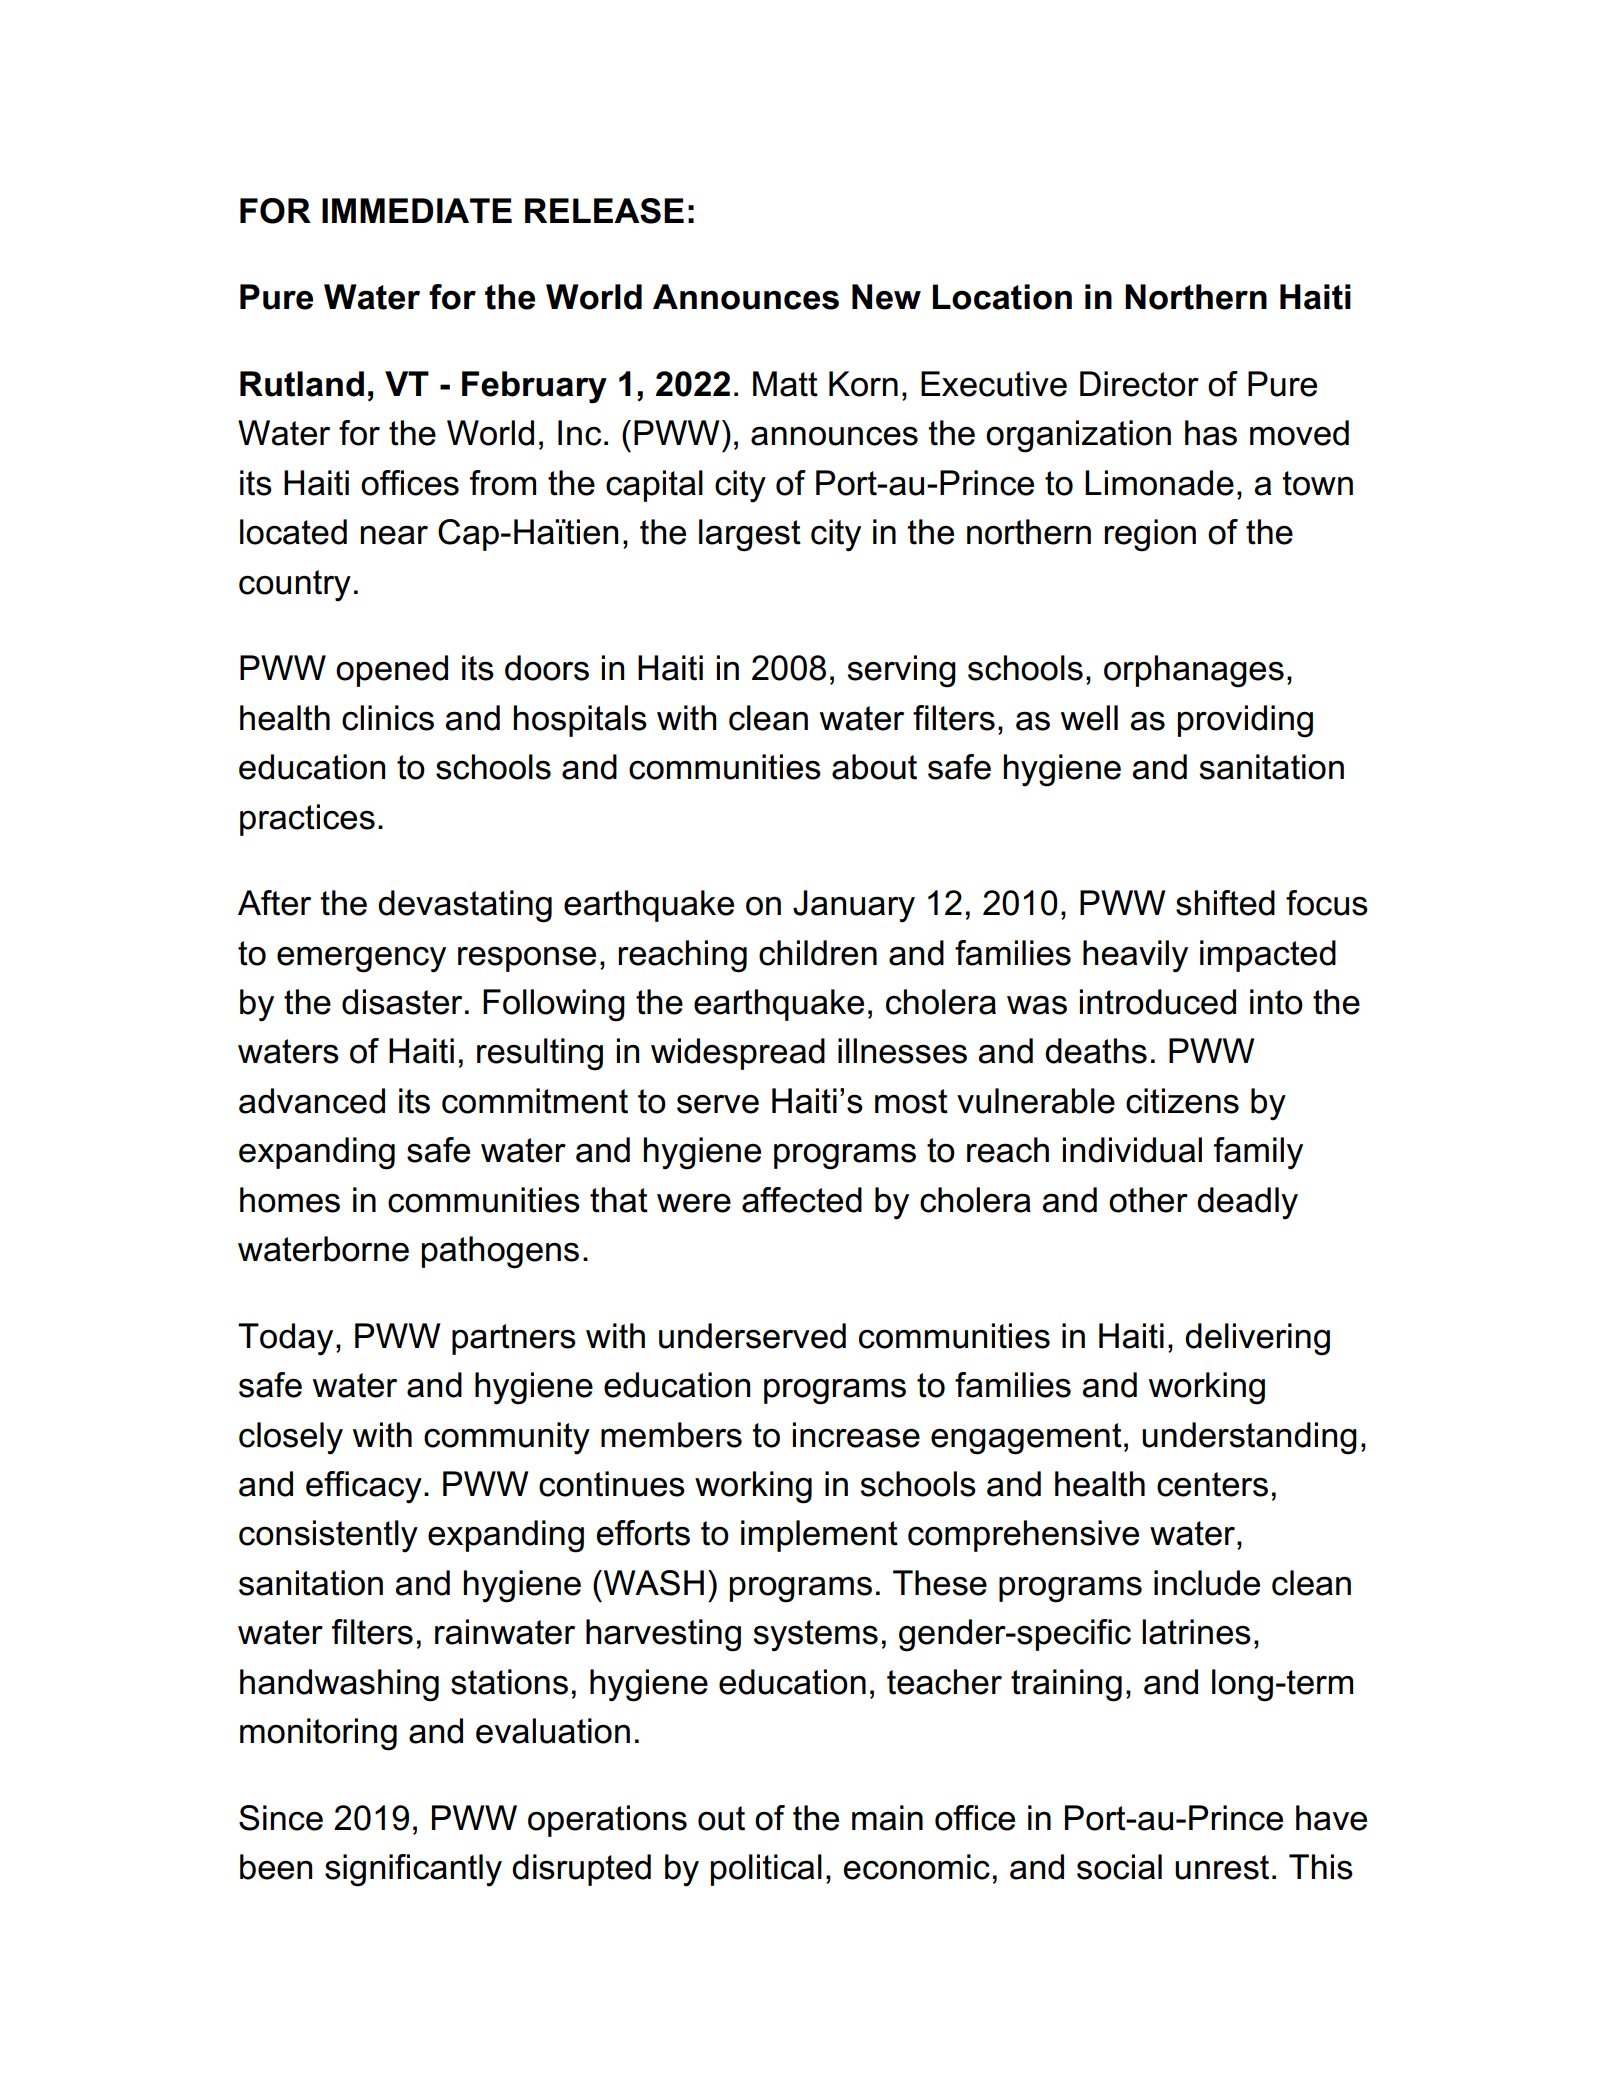 Image resolution: width=1620 pixels, height=2096 pixels. Describe the element at coordinates (413, 1870) in the image. I see `significantly` at that location.
